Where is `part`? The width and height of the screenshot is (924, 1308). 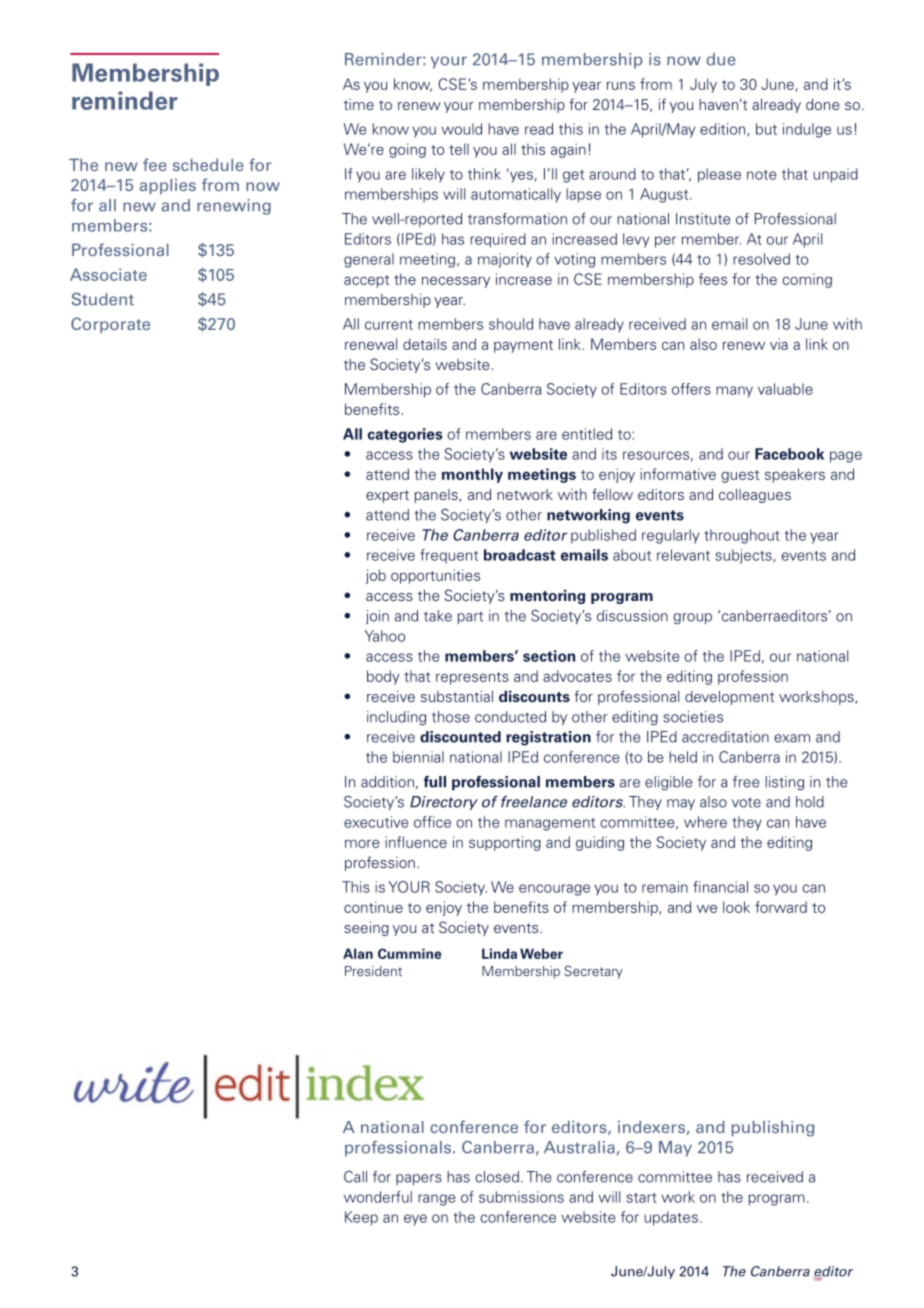 part is located at coordinates (470, 618).
